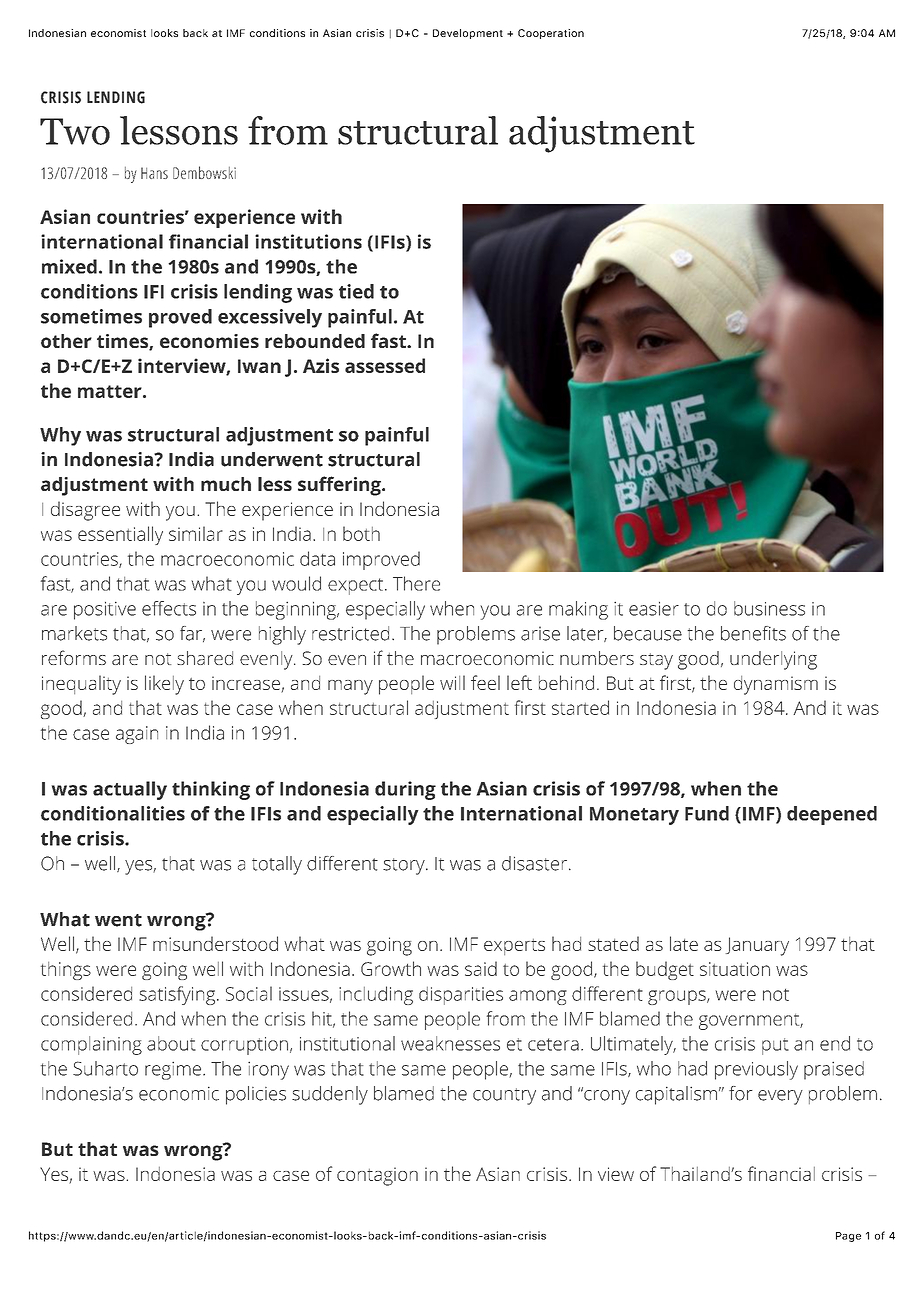  Describe the element at coordinates (75, 131) in the screenshot. I see `Two` at that location.
